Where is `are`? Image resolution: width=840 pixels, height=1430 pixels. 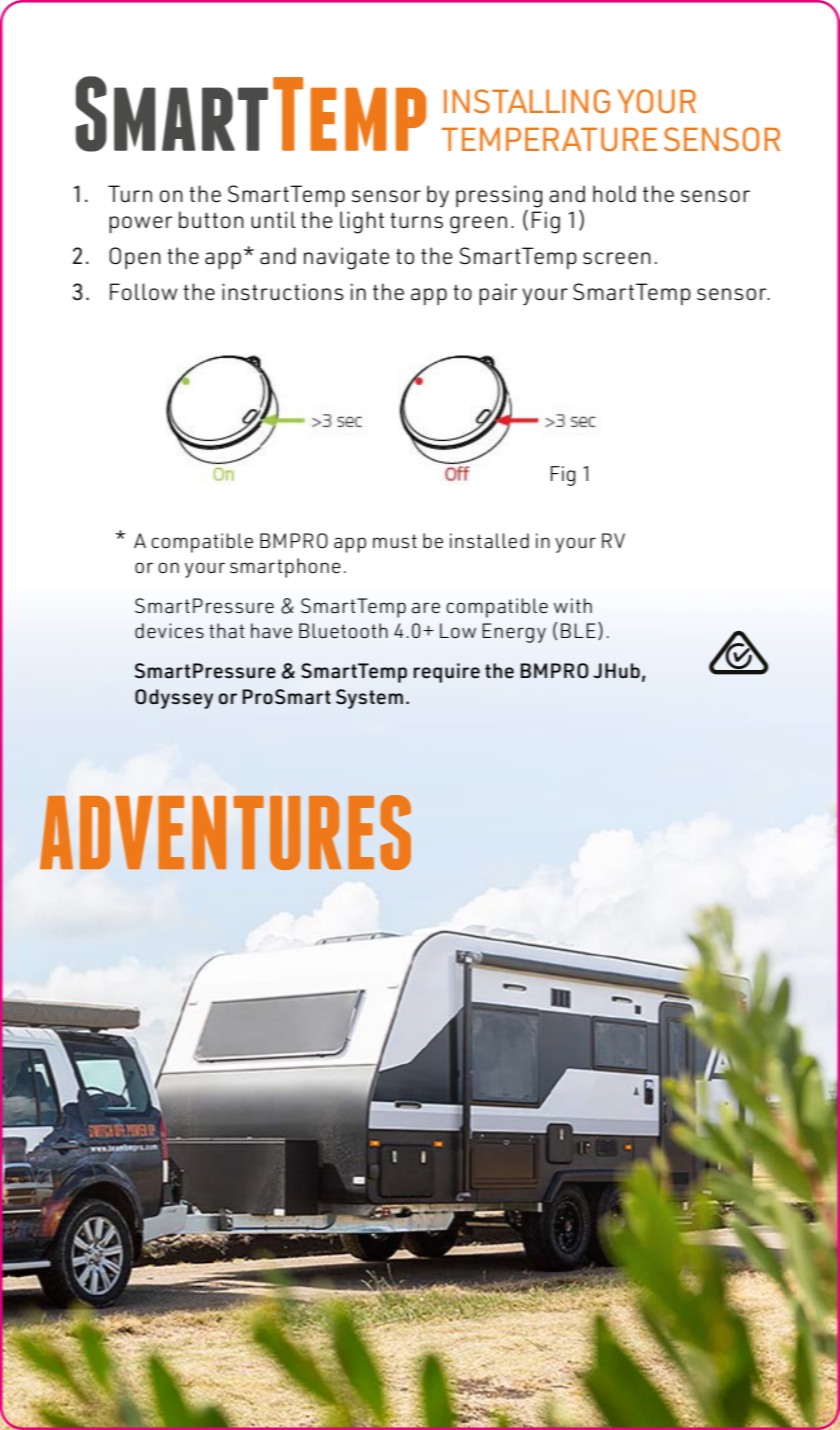 are is located at coordinates (426, 608).
